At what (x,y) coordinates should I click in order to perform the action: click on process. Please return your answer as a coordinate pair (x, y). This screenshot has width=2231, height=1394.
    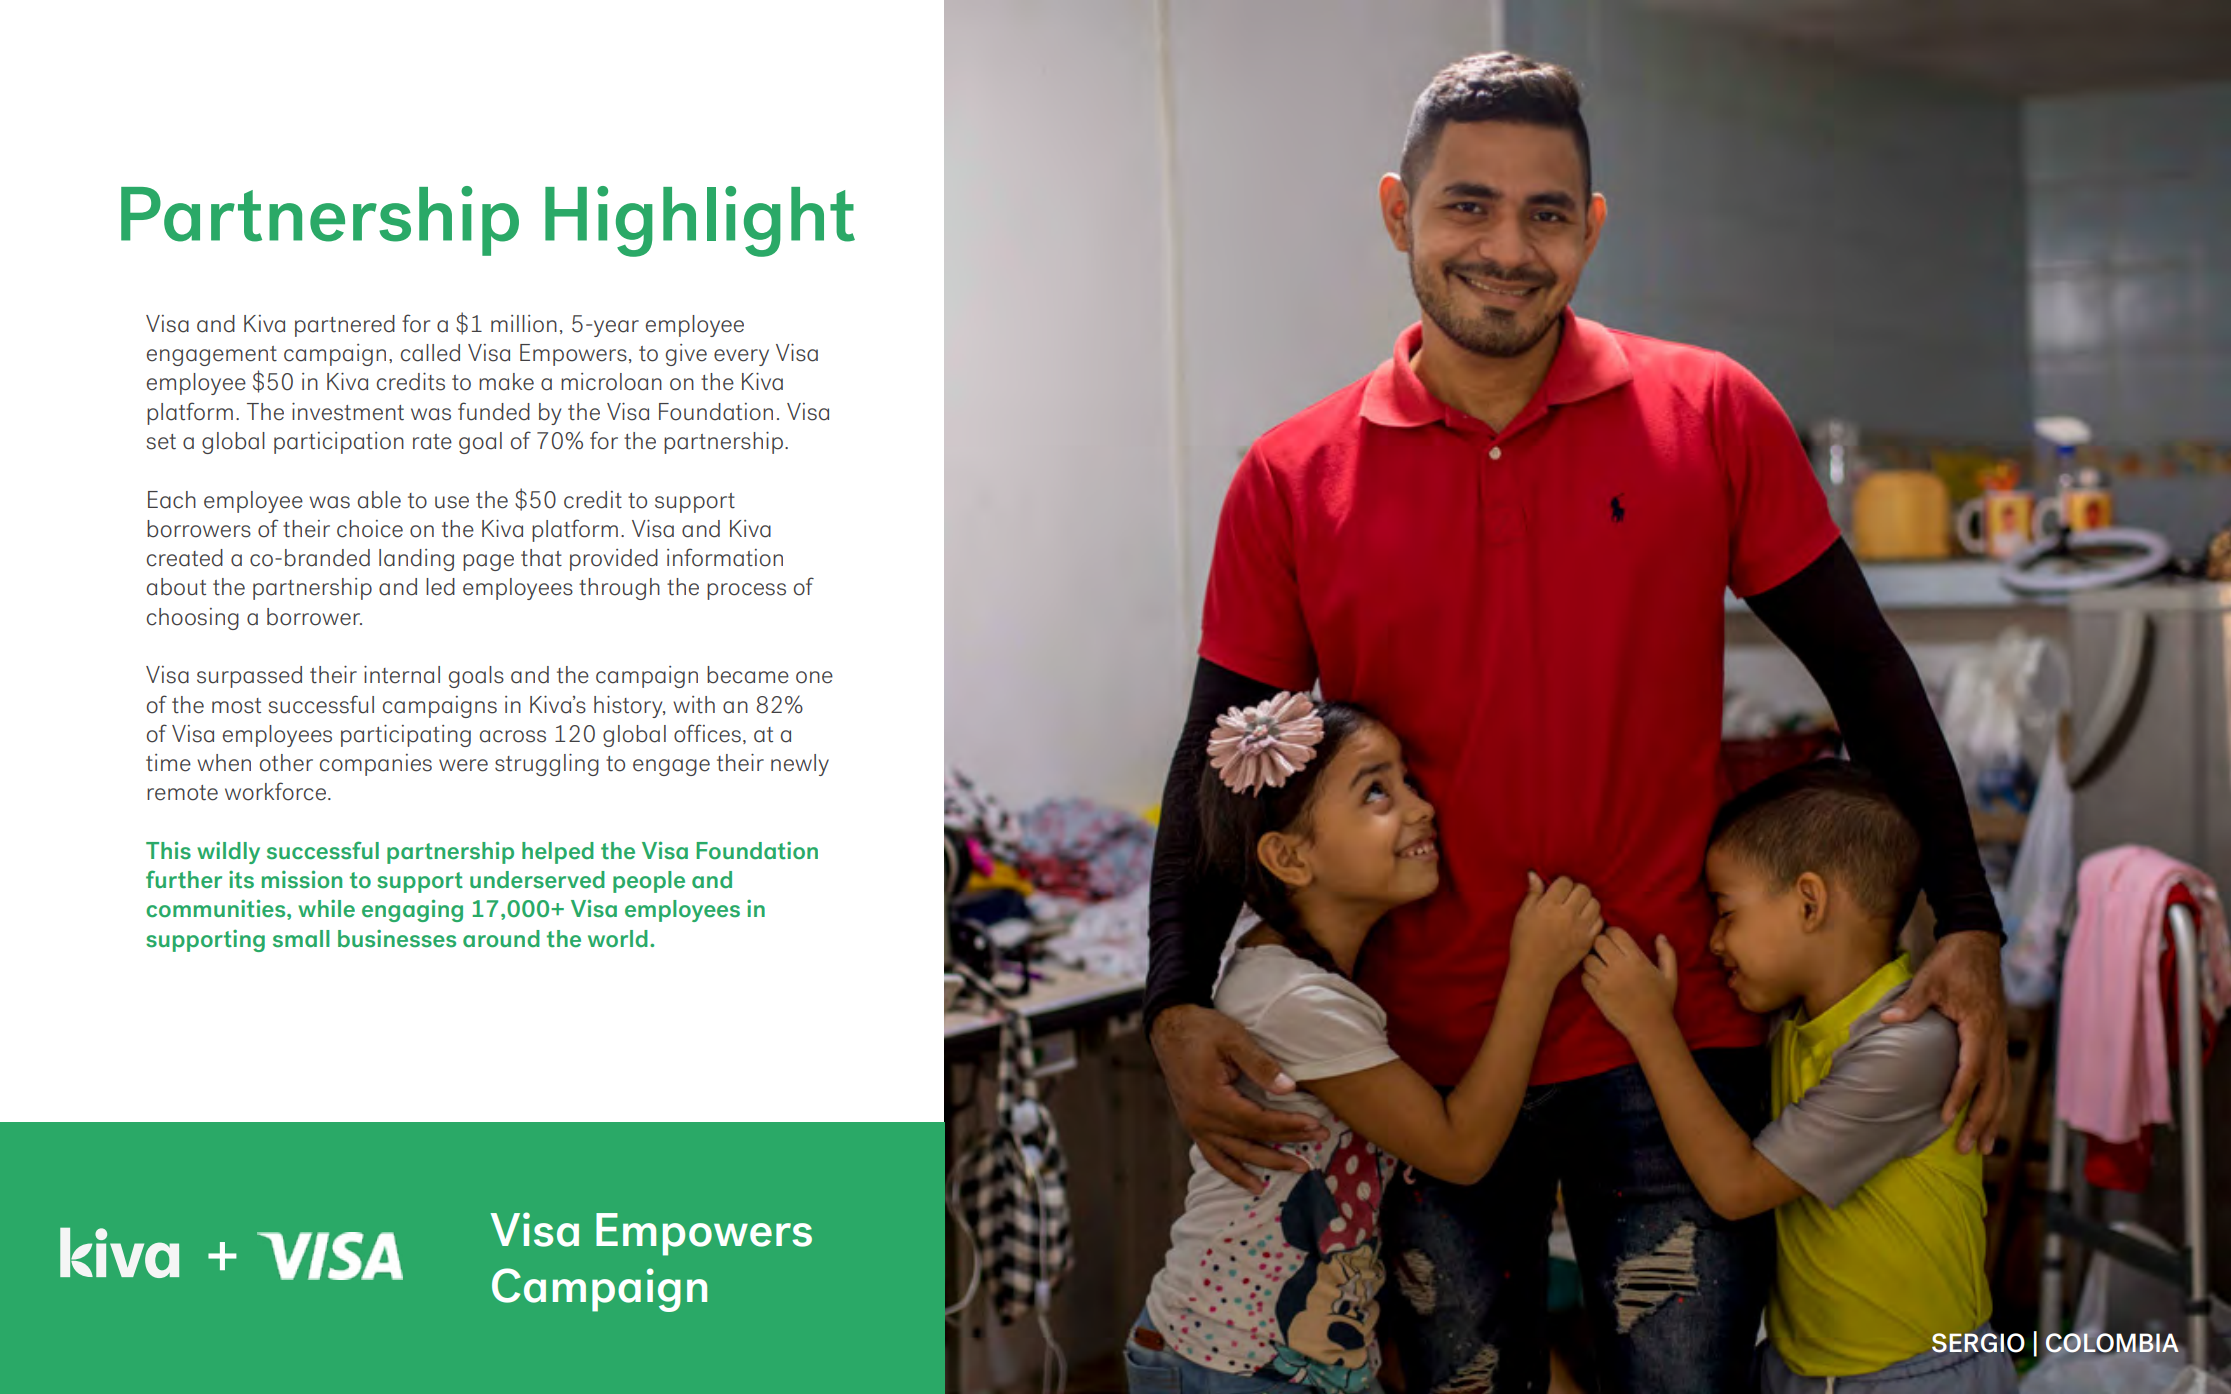
    Looking at the image, I should click on (746, 591).
